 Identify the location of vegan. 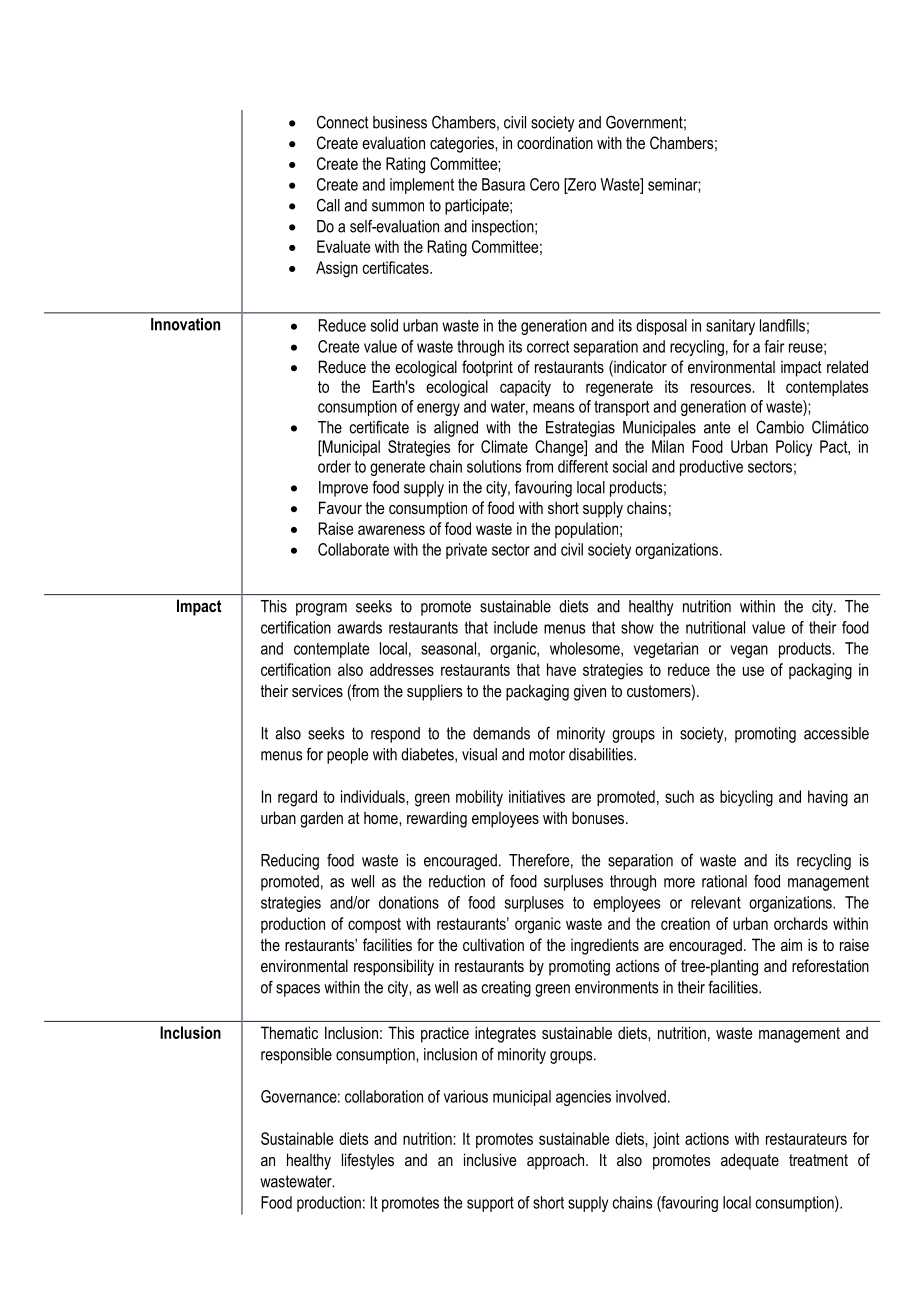
(749, 651).
